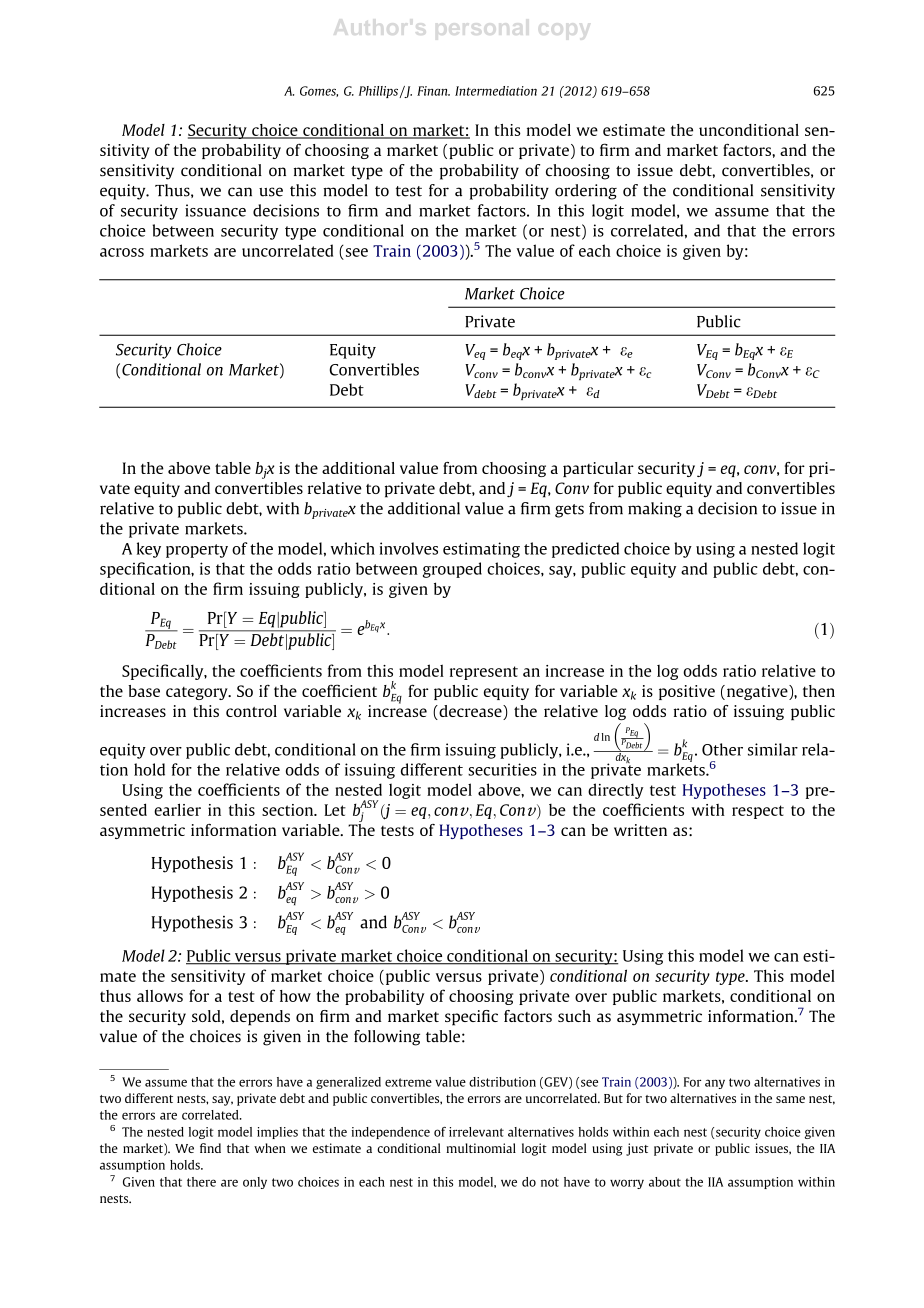  Describe the element at coordinates (484, 673) in the screenshot. I see `represent` at that location.
